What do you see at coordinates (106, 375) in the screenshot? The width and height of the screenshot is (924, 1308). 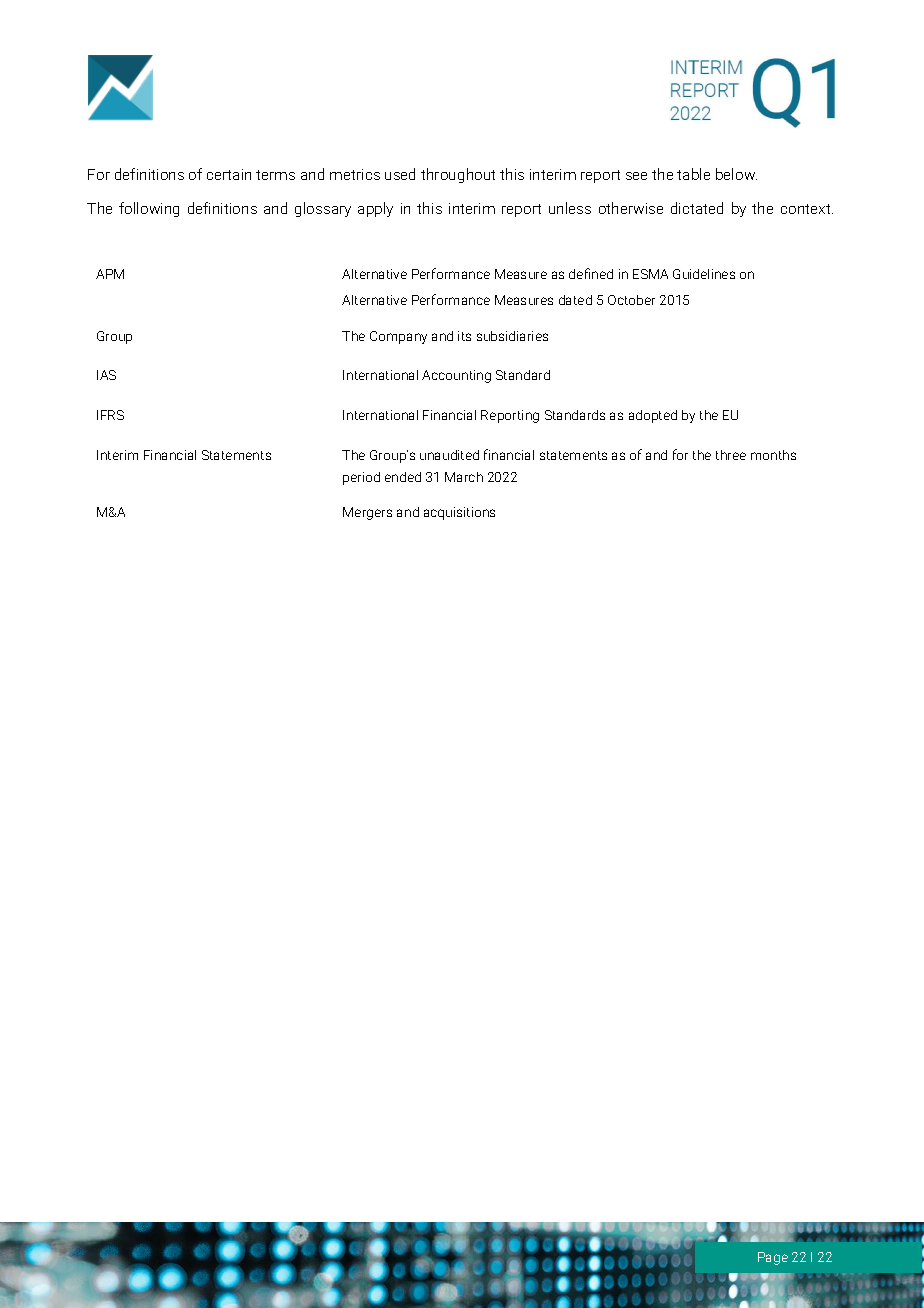 I see `IAS` at bounding box center [106, 375].
